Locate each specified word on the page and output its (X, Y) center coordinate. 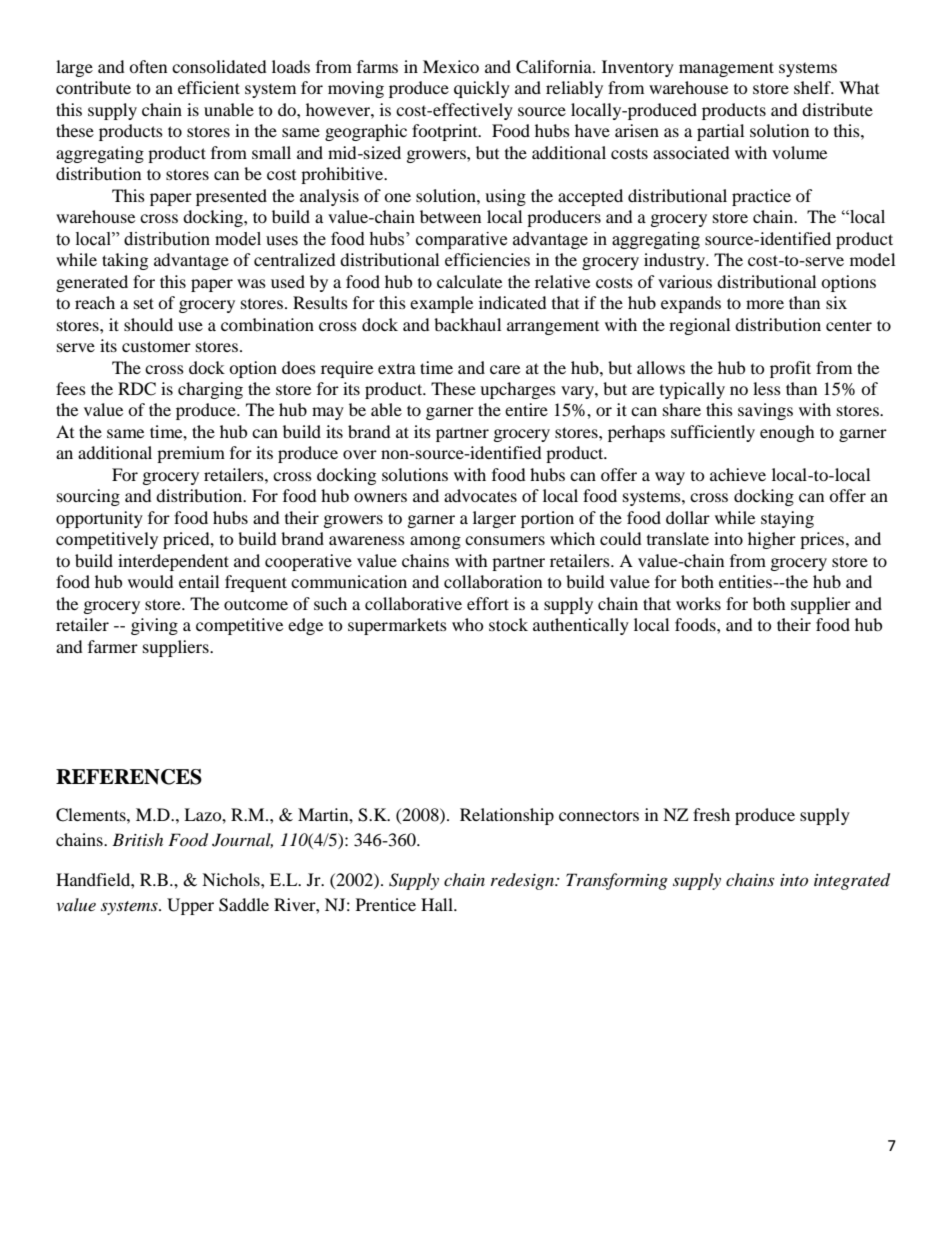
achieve (738, 474)
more (765, 304)
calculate (469, 281)
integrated (852, 881)
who (468, 624)
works (698, 603)
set (144, 303)
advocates (480, 495)
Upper (190, 906)
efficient (209, 87)
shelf (813, 87)
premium (191, 454)
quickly (482, 89)
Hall (438, 904)
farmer (113, 646)
